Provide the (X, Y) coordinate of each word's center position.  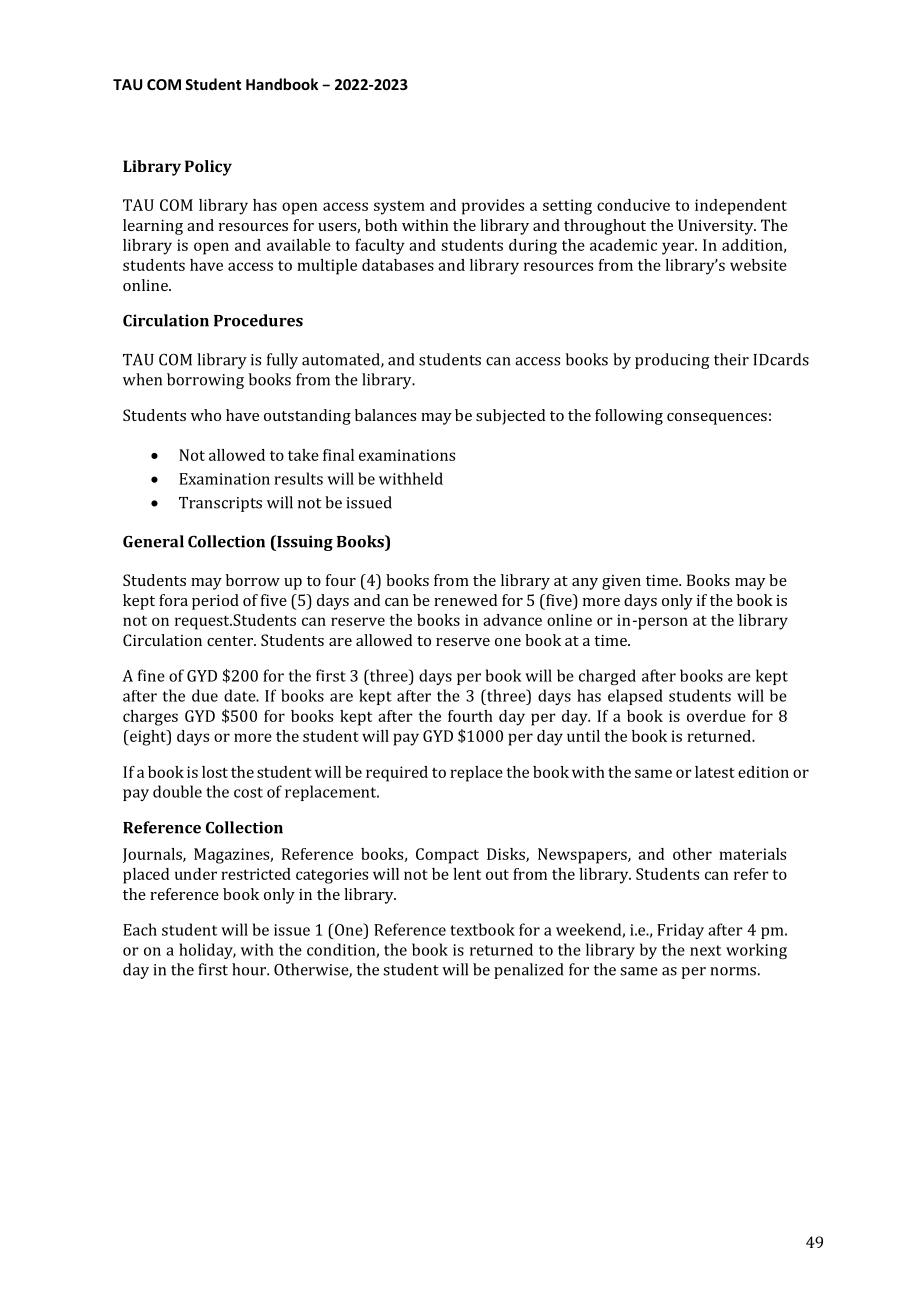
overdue (716, 716)
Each (140, 929)
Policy (208, 168)
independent (741, 207)
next (705, 950)
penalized (528, 971)
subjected (510, 417)
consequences (717, 419)
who (206, 415)
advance (512, 620)
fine (151, 675)
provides (493, 207)
